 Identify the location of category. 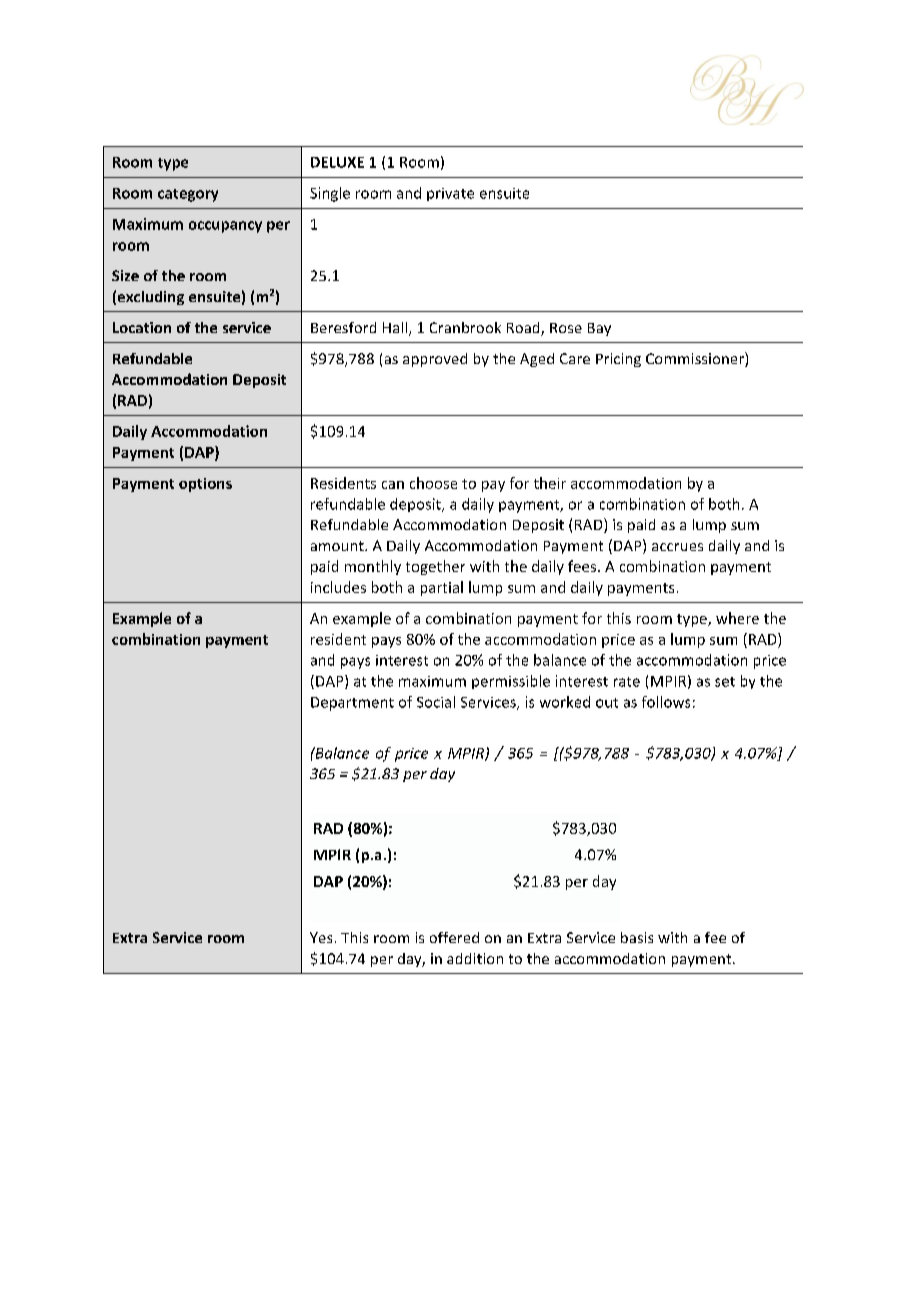
(188, 195).
